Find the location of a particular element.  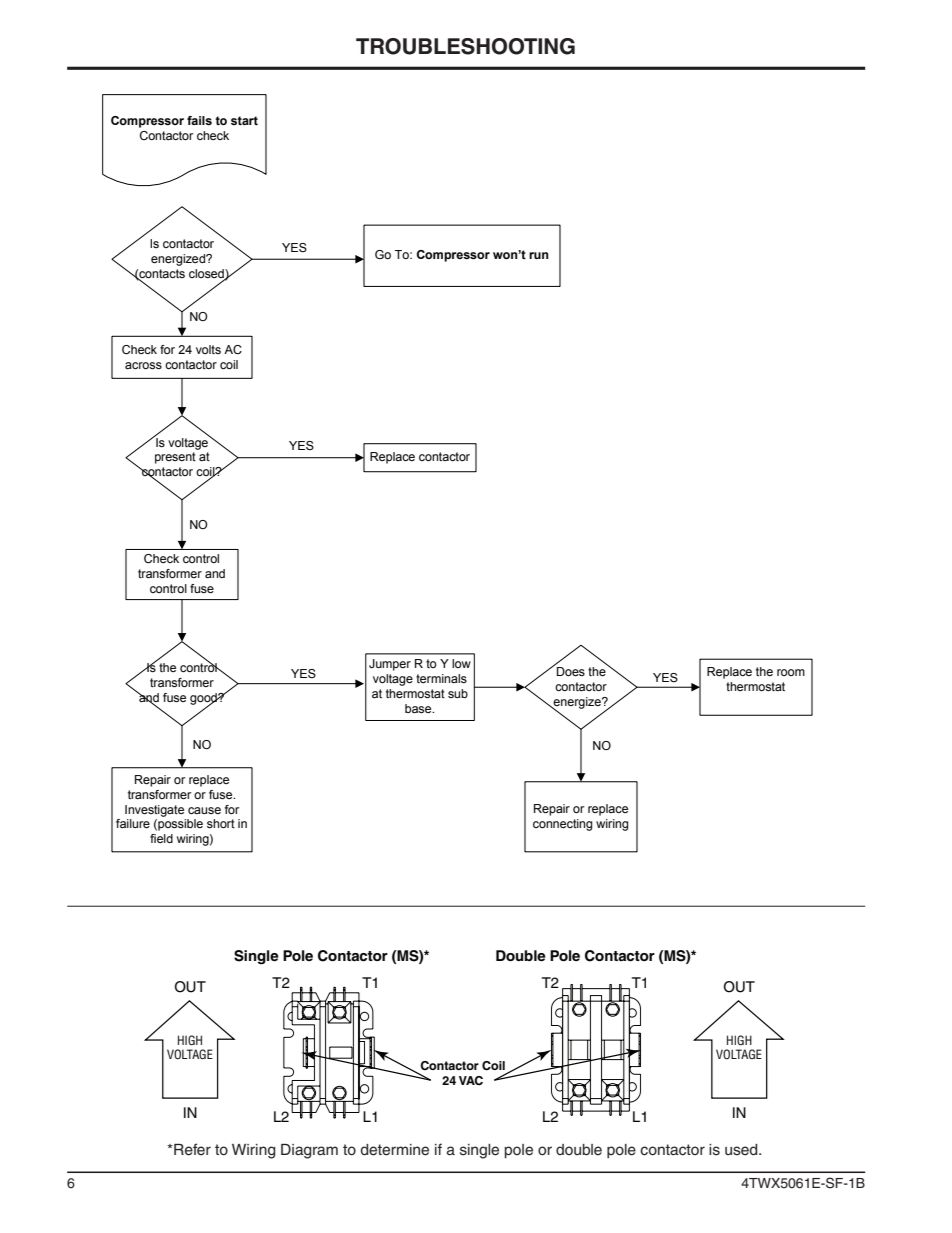

volts is located at coordinates (208, 349).
